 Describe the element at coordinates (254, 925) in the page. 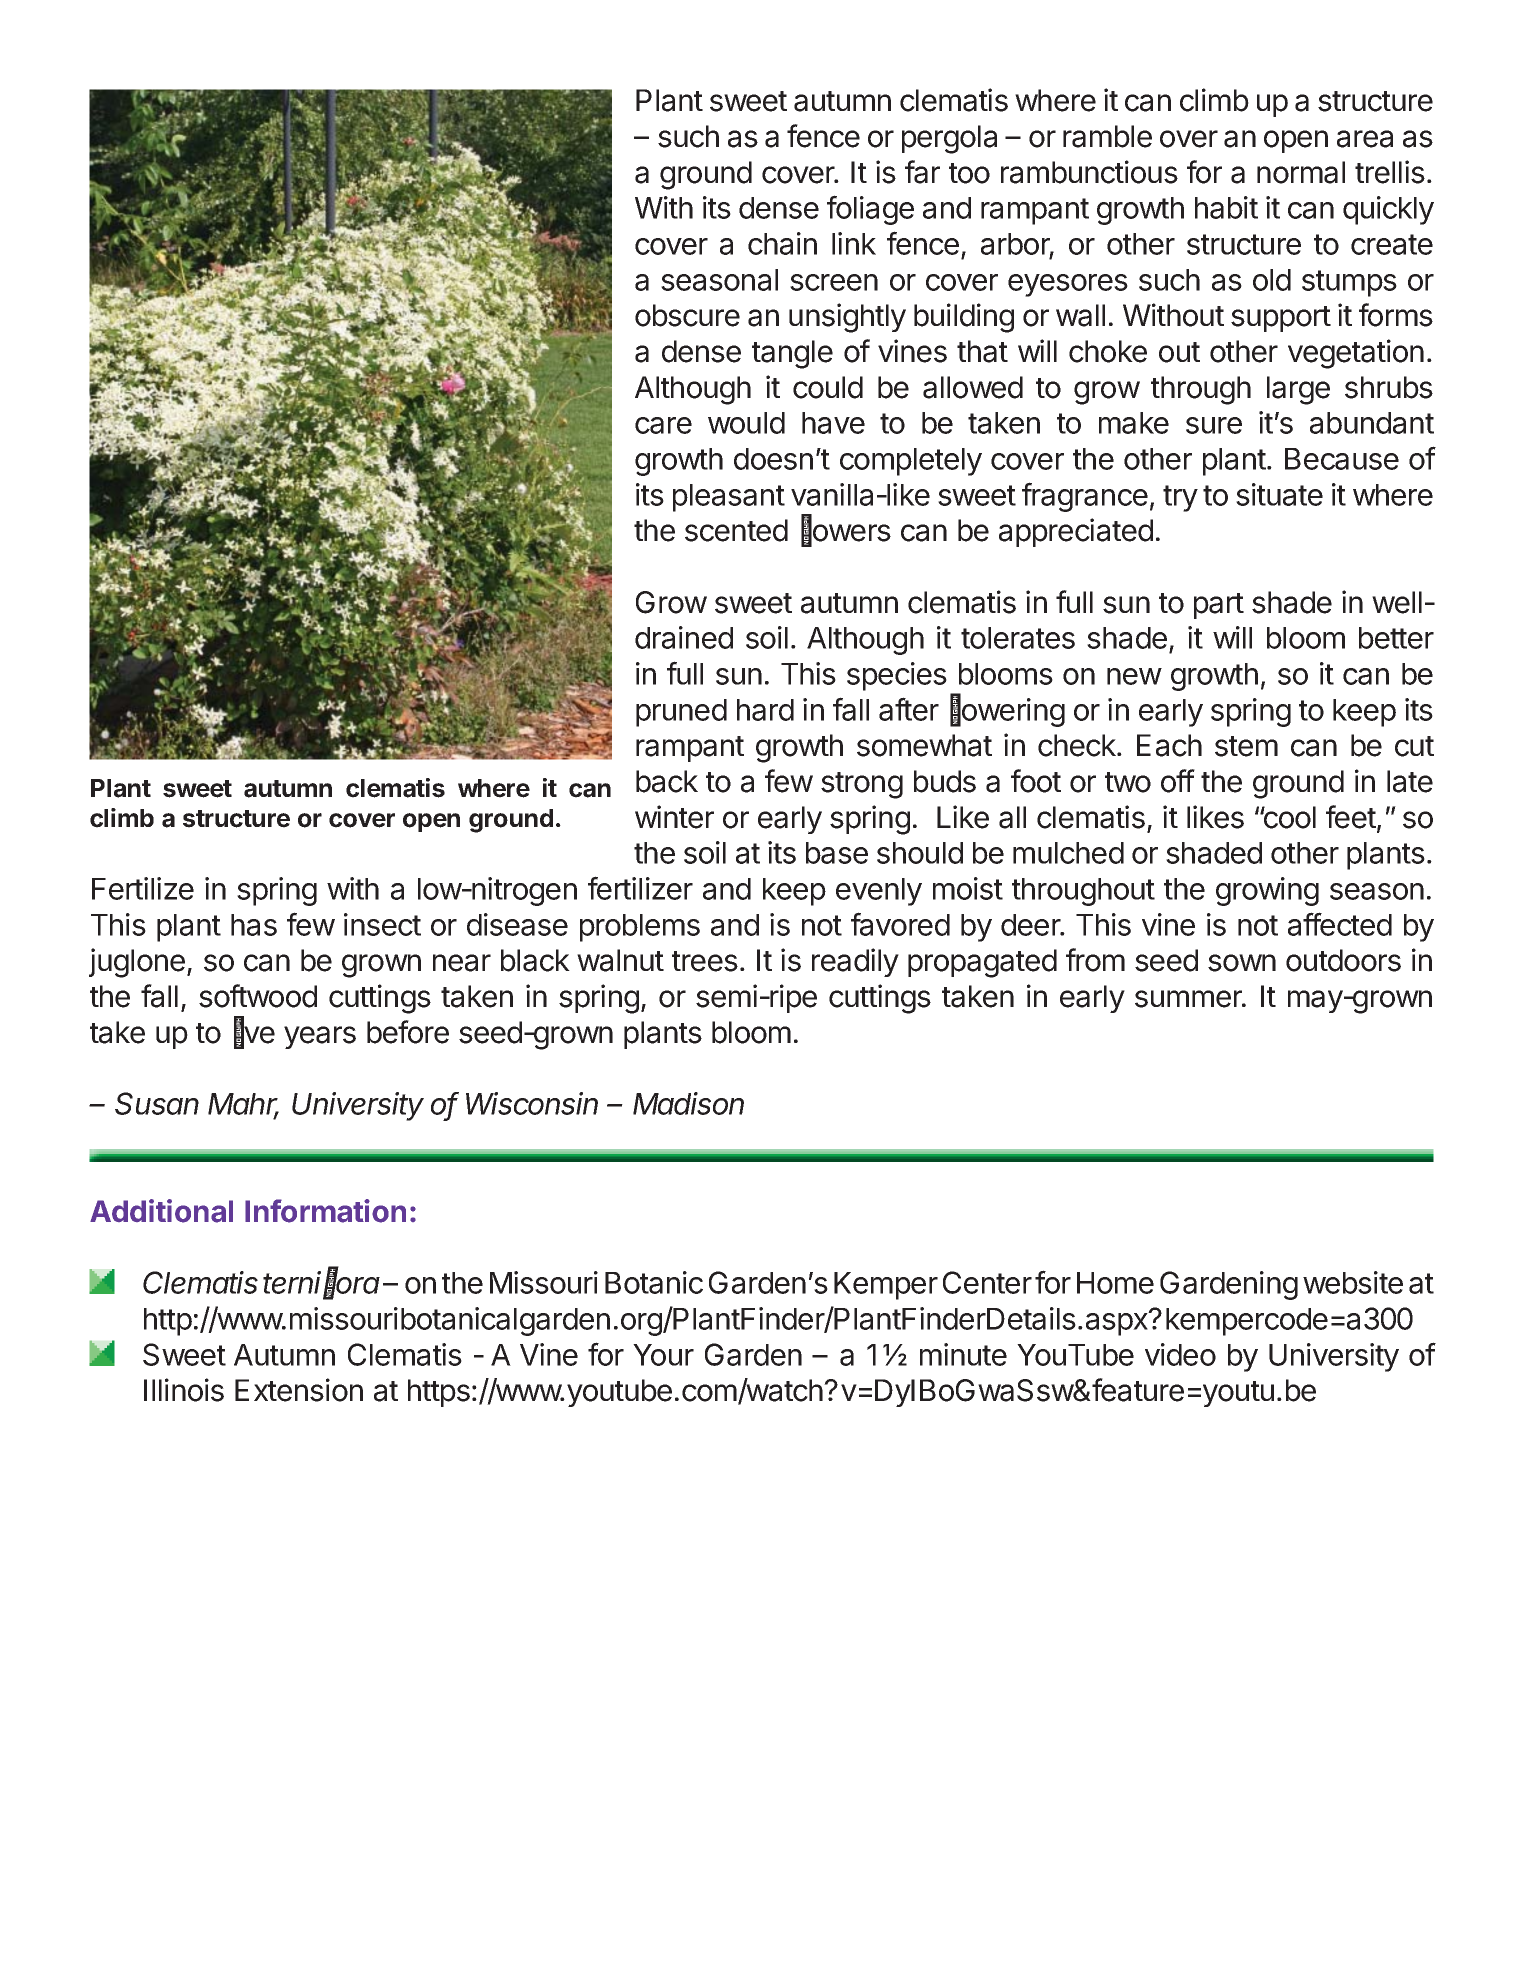

I see `has` at that location.
